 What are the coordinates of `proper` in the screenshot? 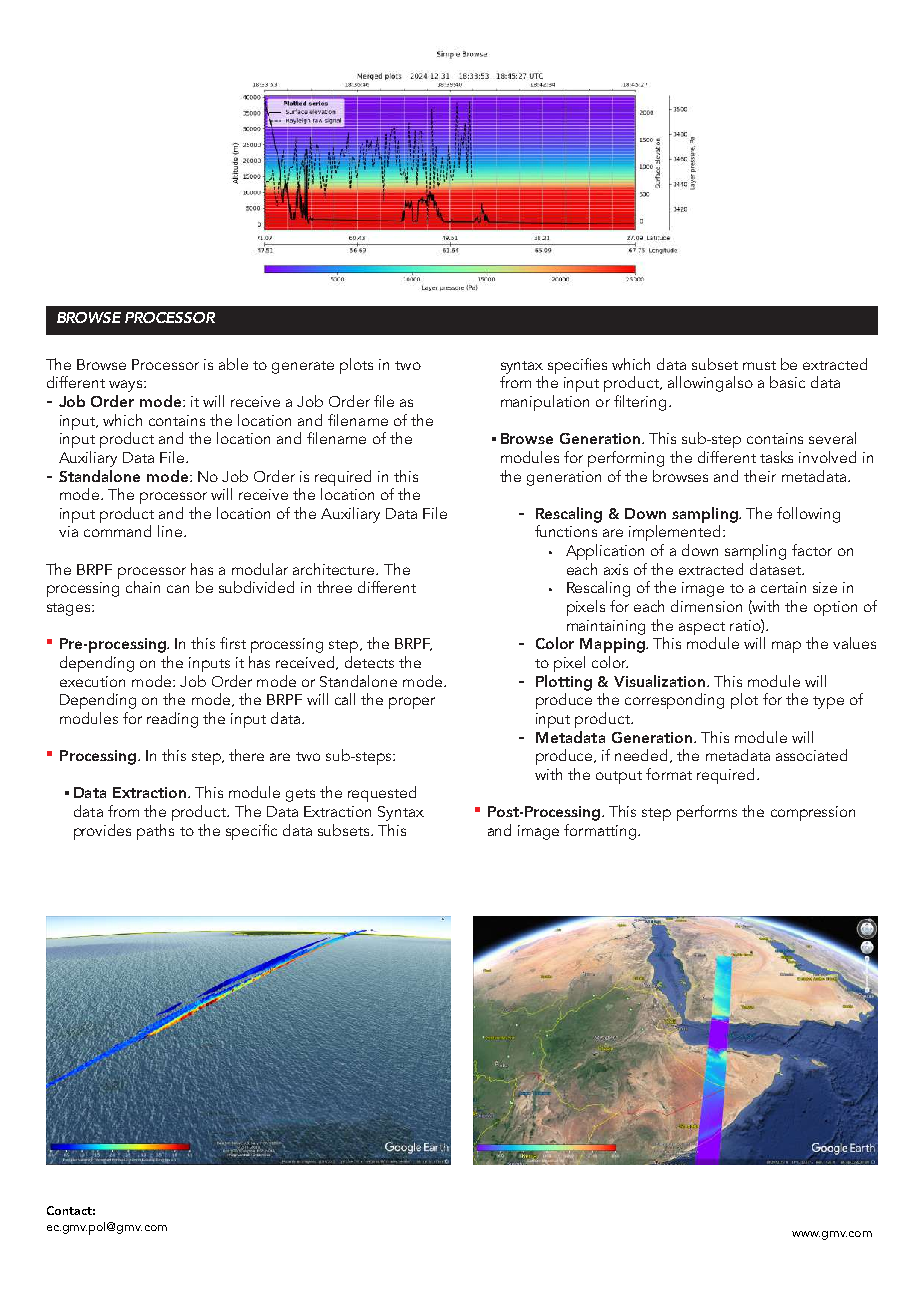 It's located at (412, 703).
